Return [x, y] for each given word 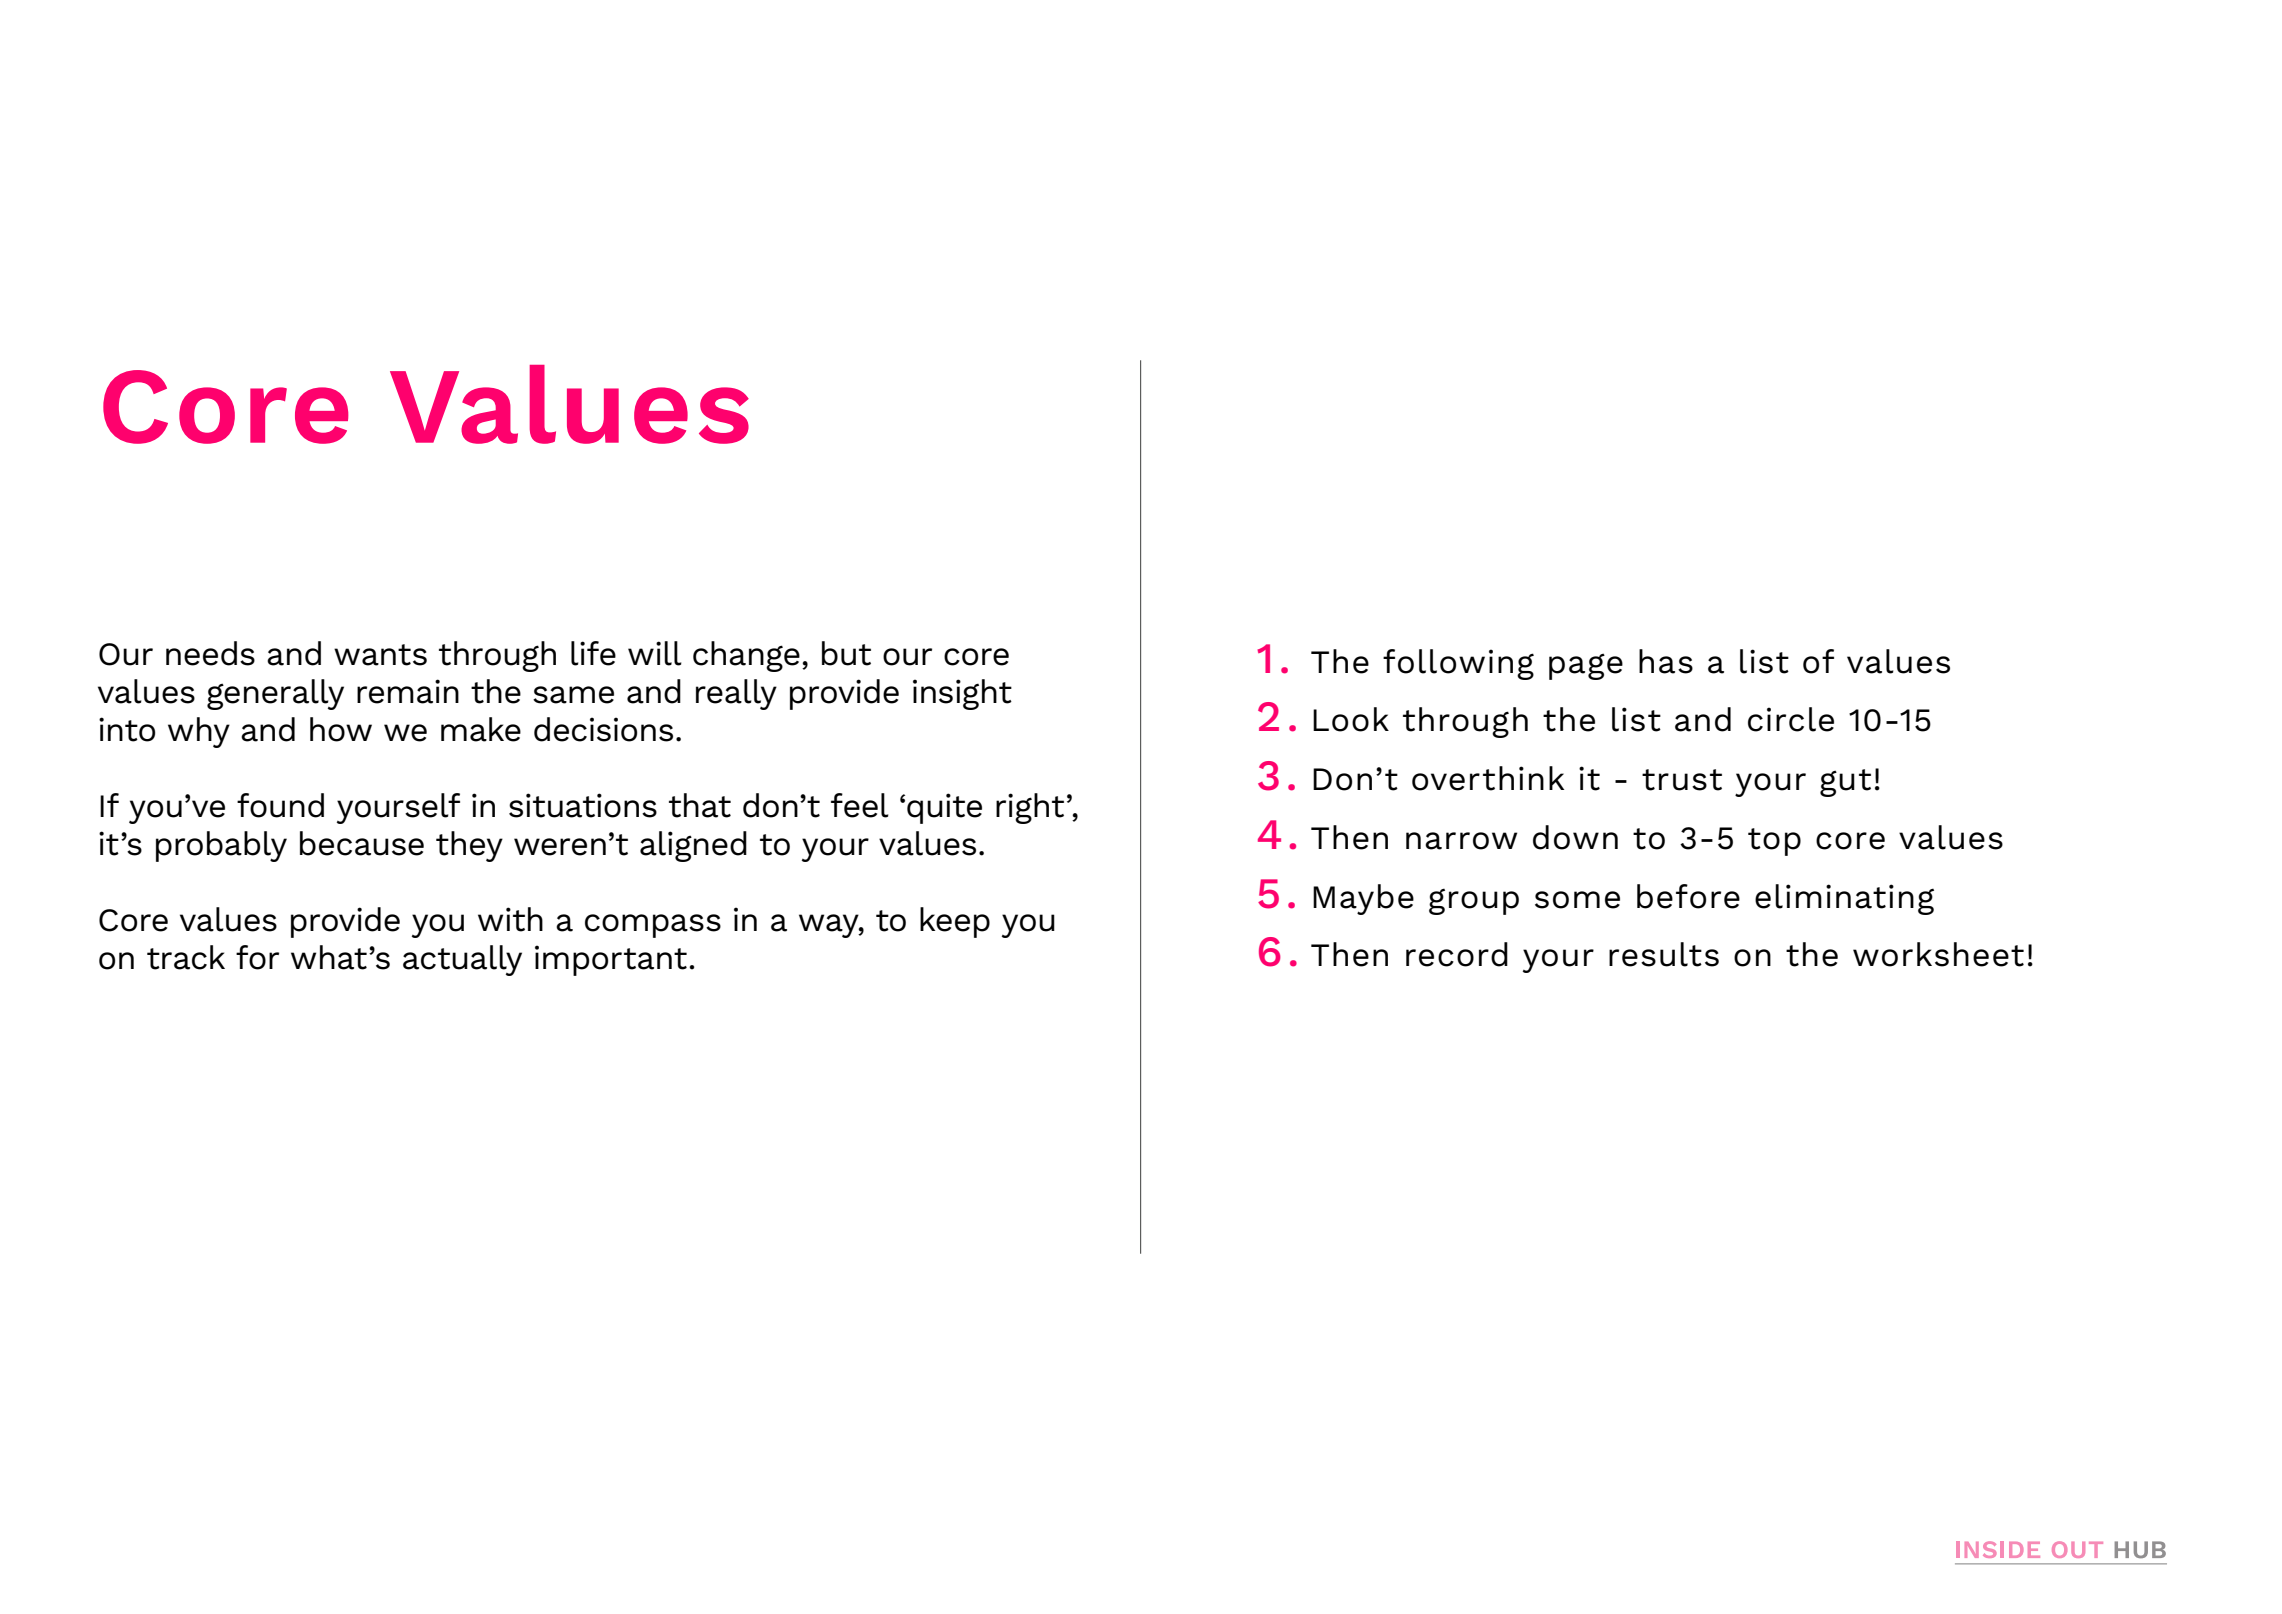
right [1030, 808]
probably [221, 846]
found [280, 805]
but [846, 653]
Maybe [1363, 899]
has [1666, 661]
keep [955, 922]
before [1688, 896]
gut [1845, 783]
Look [1351, 719]
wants [380, 655]
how [341, 729]
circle [1791, 719]
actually [462, 960]
